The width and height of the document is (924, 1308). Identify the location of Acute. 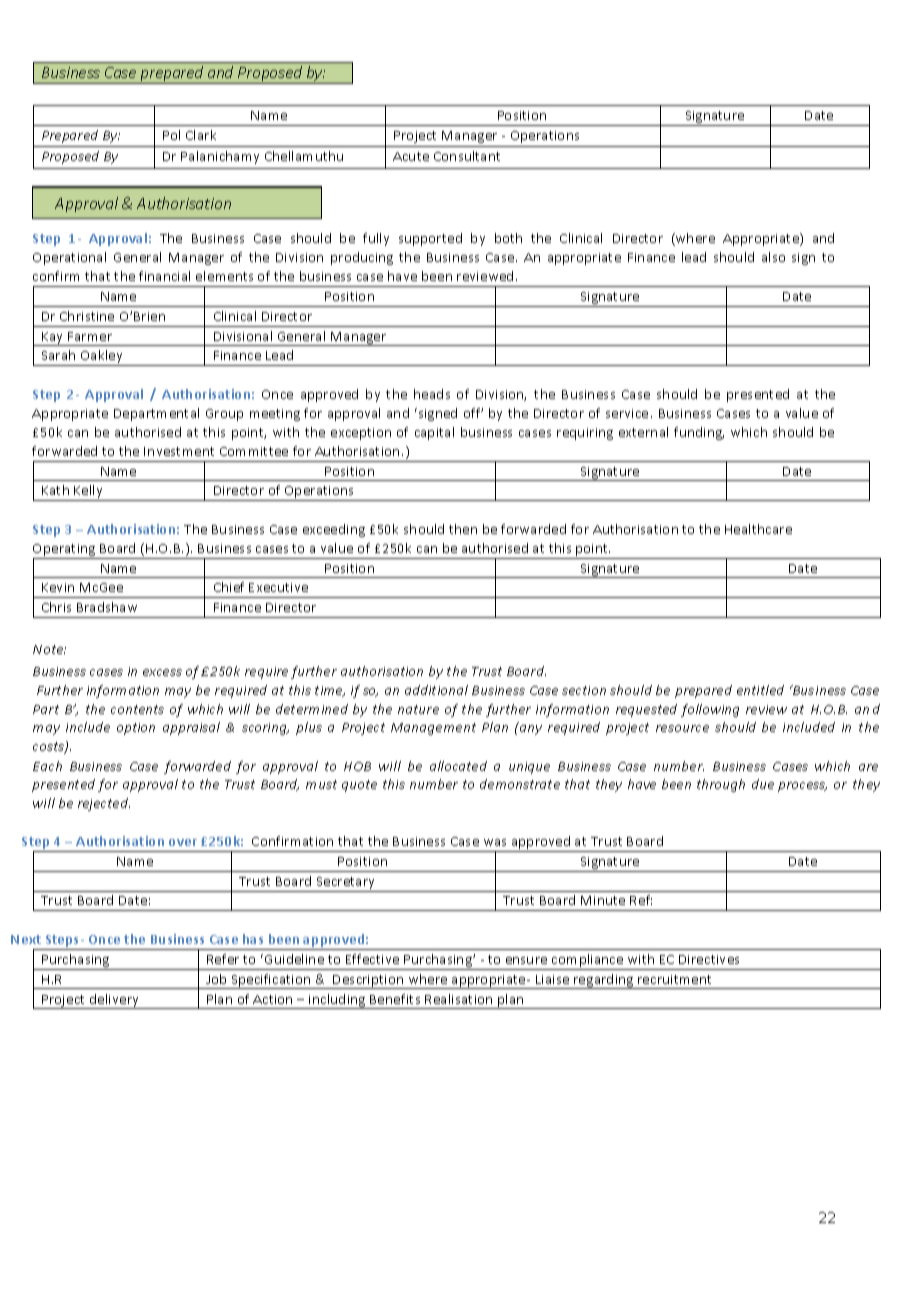
(411, 156).
